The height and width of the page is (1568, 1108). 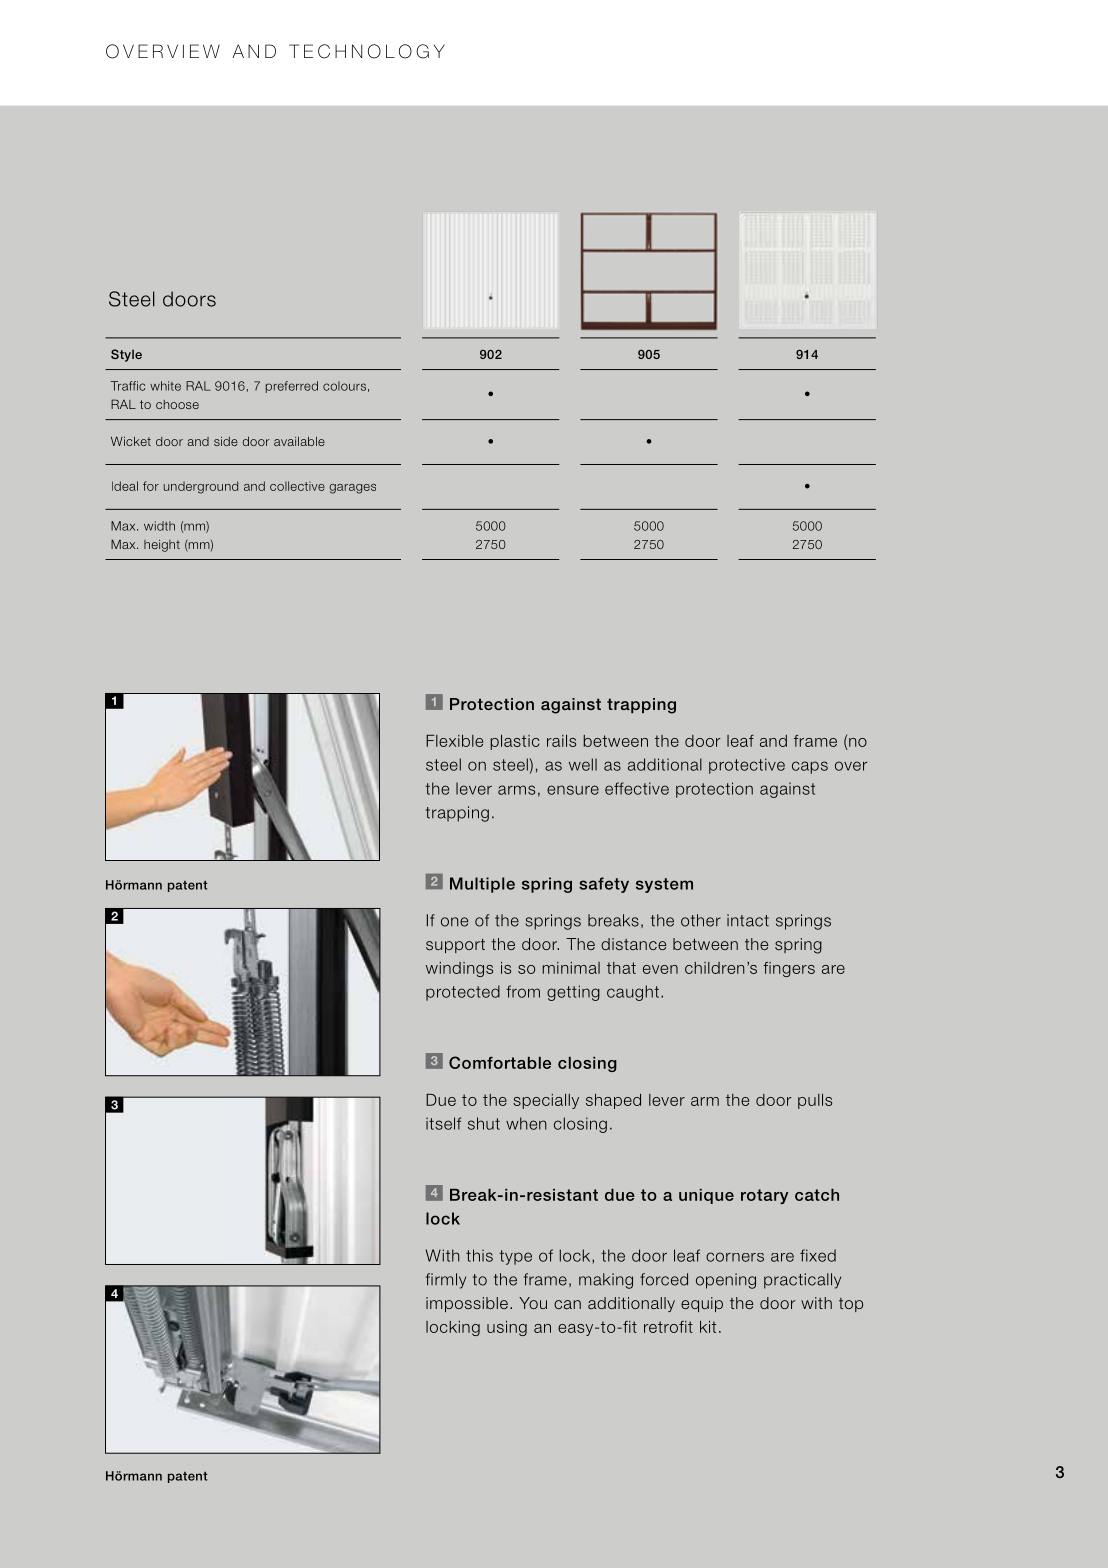 What do you see at coordinates (367, 51) in the page?
I see `TECHNOLOGY` at bounding box center [367, 51].
